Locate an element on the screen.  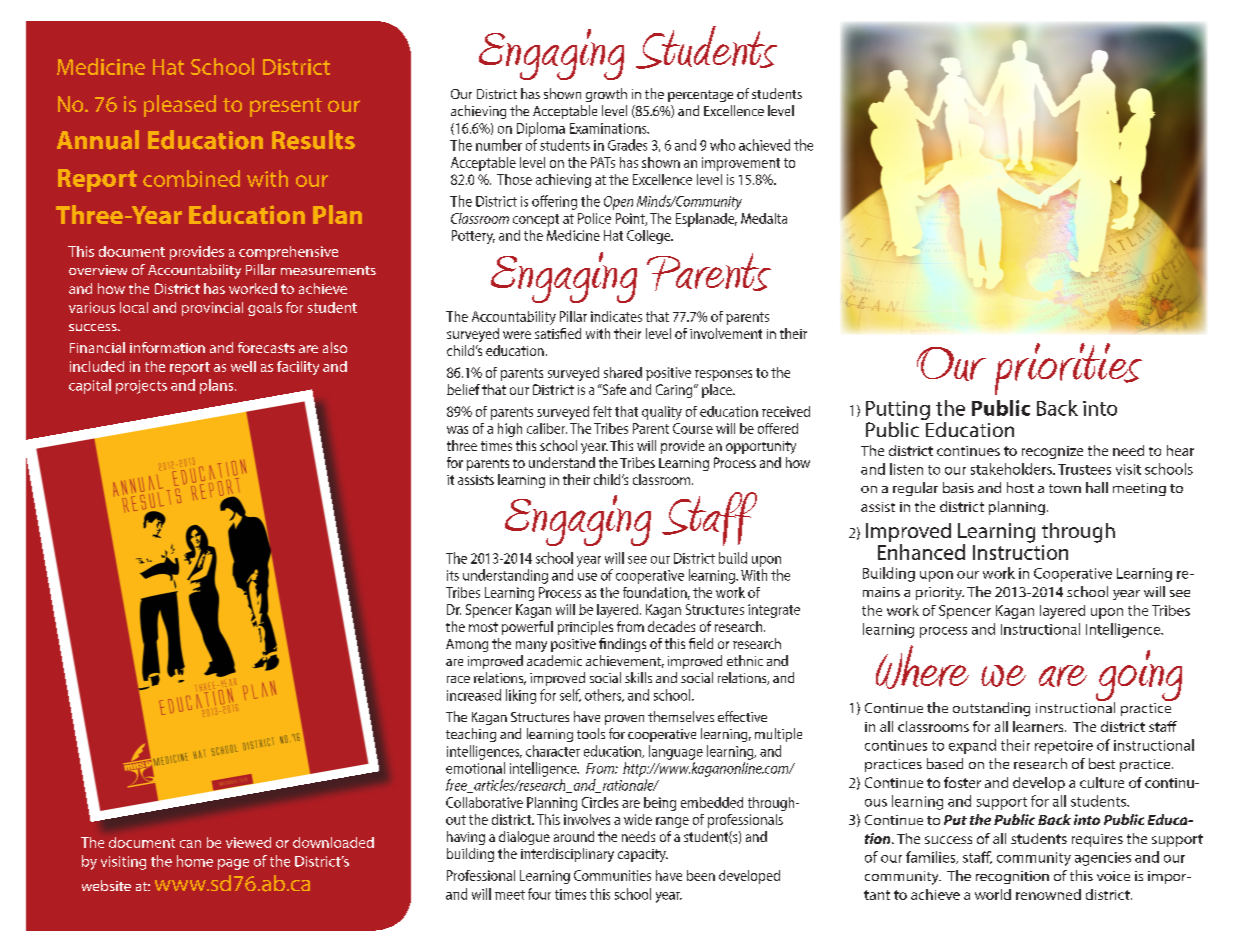
was is located at coordinates (457, 430).
